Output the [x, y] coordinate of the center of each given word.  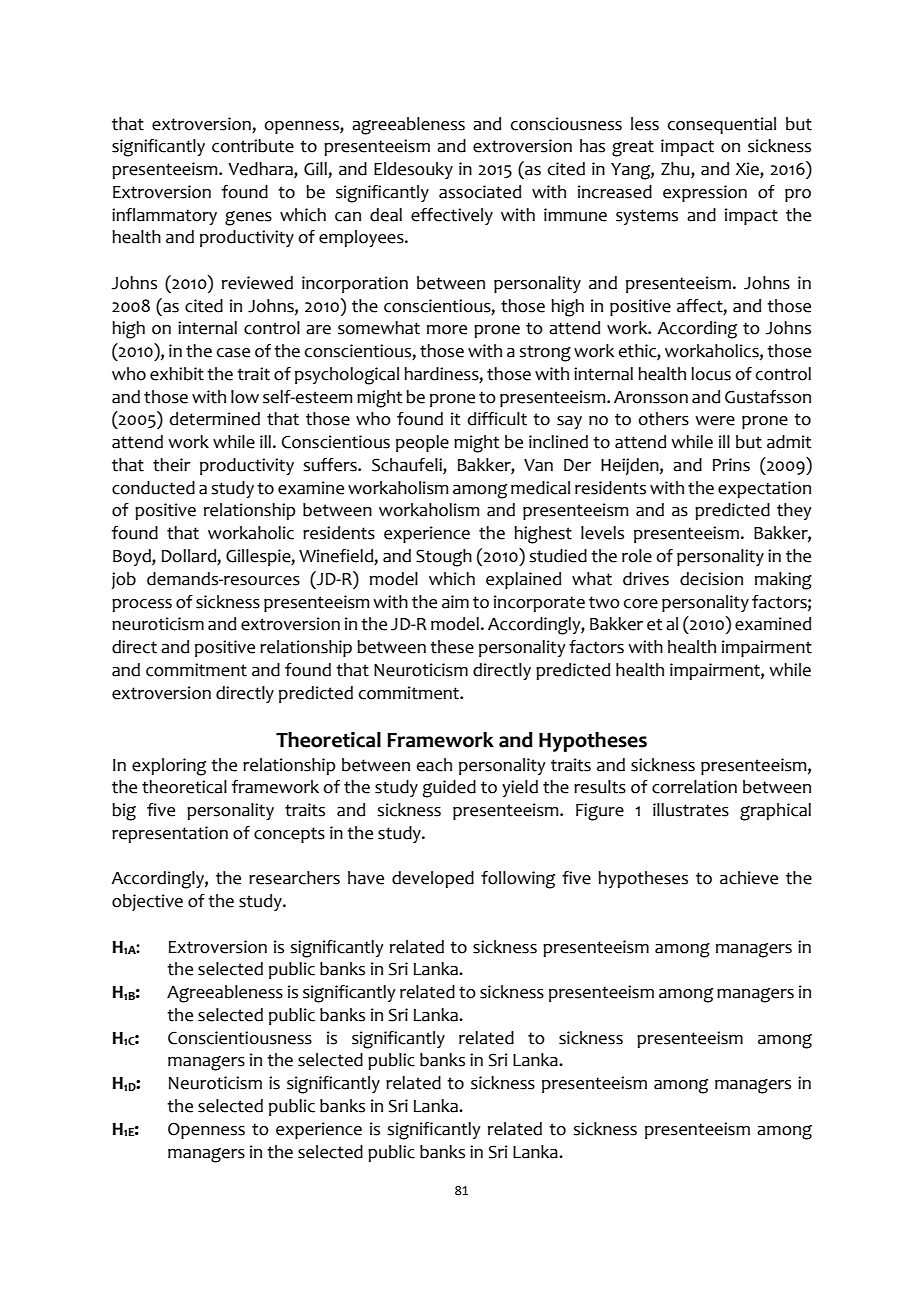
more [447, 330]
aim [455, 602]
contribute [253, 146]
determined [215, 419]
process [142, 605]
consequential [722, 125]
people [422, 443]
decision [711, 579]
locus [711, 374]
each [434, 765]
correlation [694, 787]
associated [480, 192]
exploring [169, 767]
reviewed [257, 283]
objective [147, 902]
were [715, 421]
